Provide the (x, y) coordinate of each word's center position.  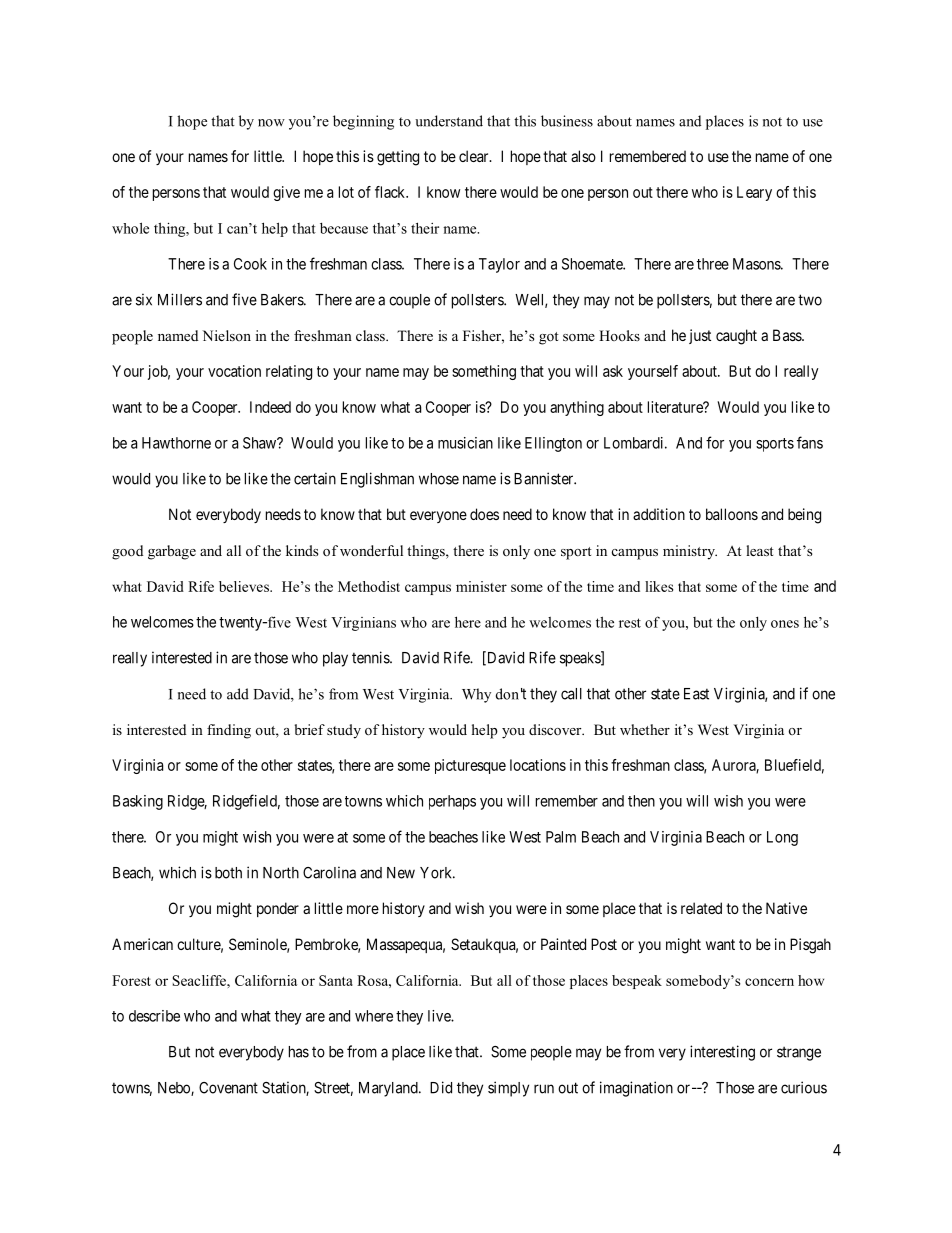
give (286, 193)
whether (645, 729)
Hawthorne (176, 443)
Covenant (228, 1088)
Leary (754, 193)
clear (475, 156)
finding (229, 731)
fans (810, 442)
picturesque (470, 766)
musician (465, 443)
